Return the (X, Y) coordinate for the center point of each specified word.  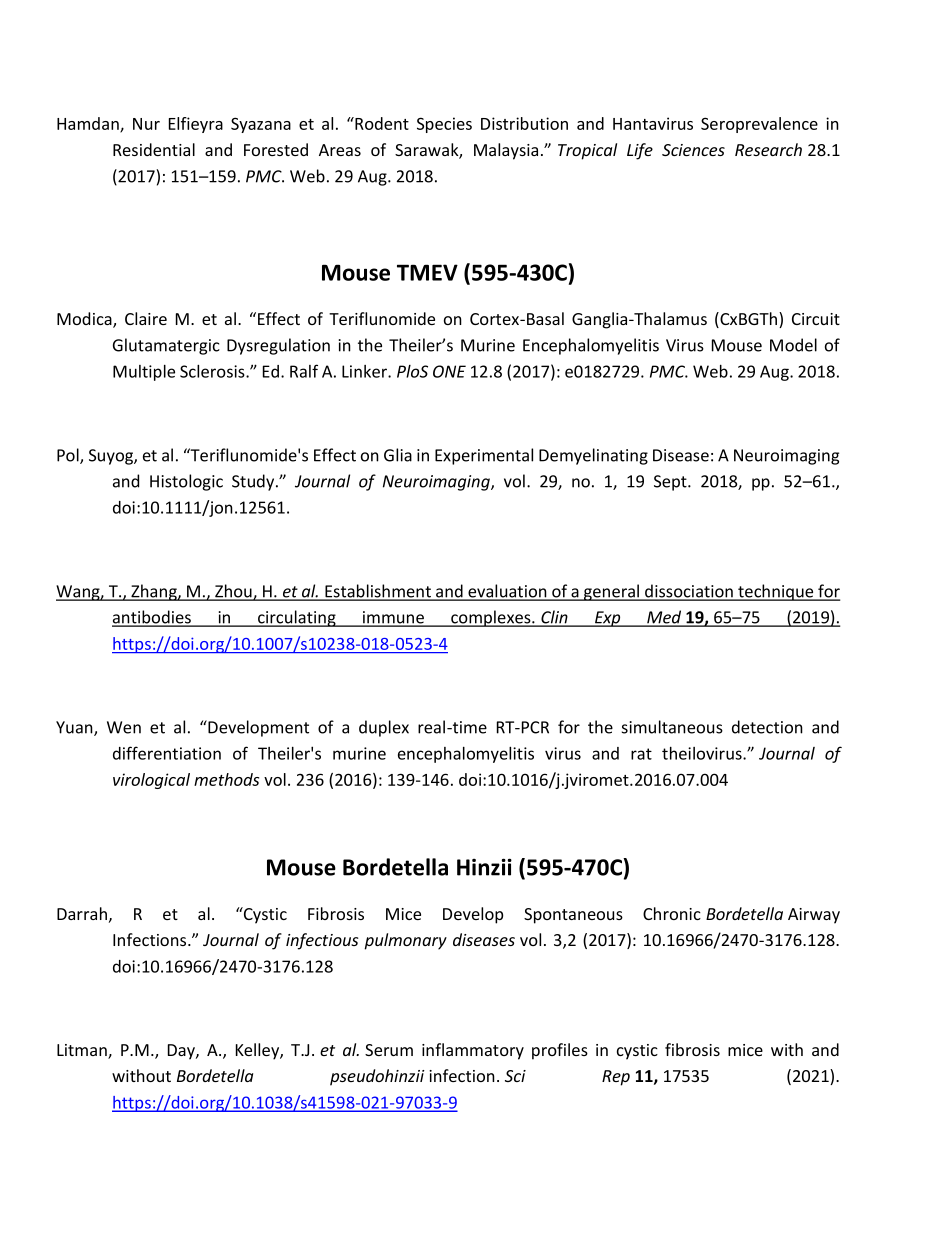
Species (444, 125)
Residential (154, 149)
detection (767, 727)
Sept (671, 483)
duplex (384, 728)
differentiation (167, 753)
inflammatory (473, 1051)
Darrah (82, 913)
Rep (616, 1078)
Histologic (186, 482)
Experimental (484, 456)
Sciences (693, 150)
